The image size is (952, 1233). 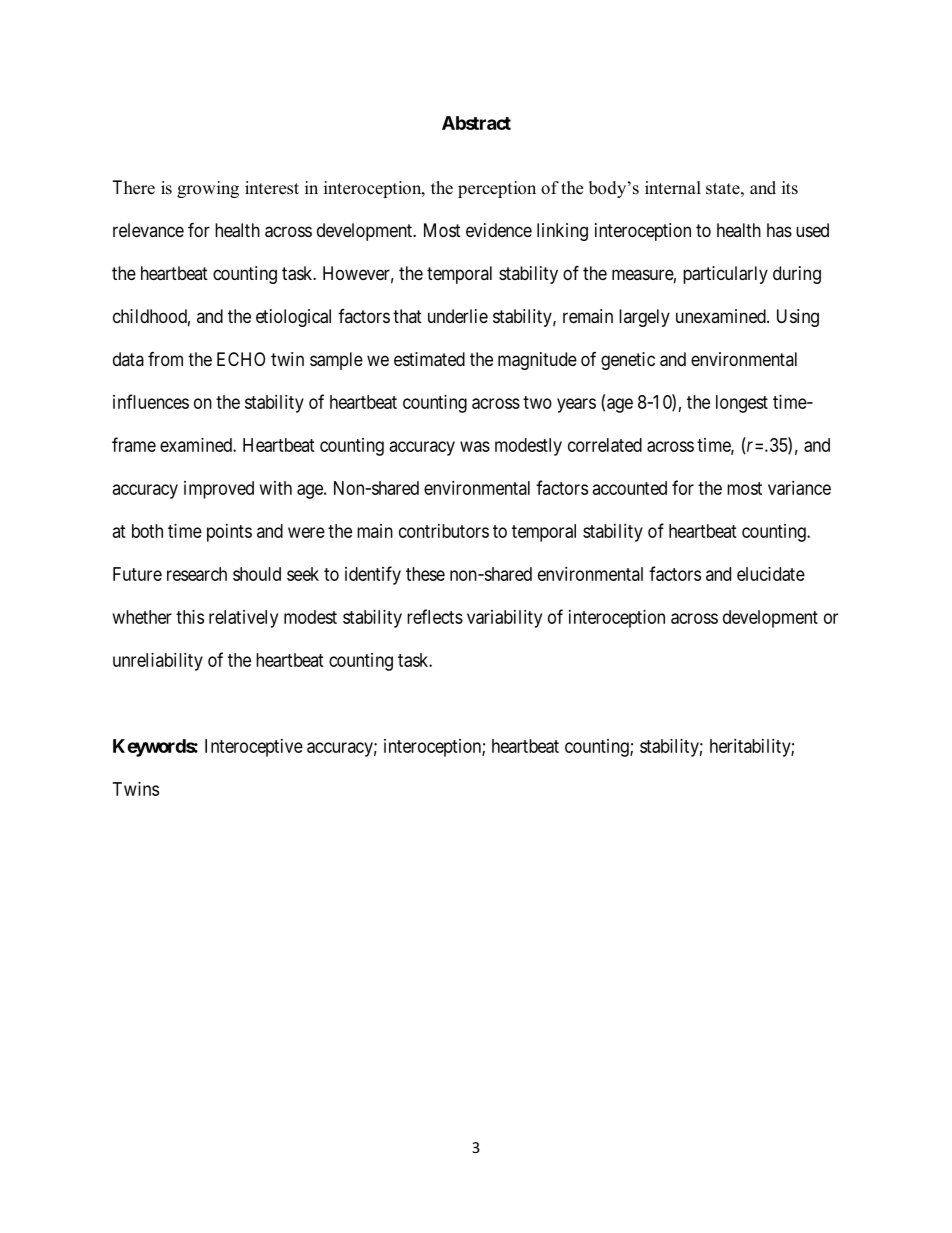 What do you see at coordinates (504, 619) in the document?
I see `variability` at bounding box center [504, 619].
